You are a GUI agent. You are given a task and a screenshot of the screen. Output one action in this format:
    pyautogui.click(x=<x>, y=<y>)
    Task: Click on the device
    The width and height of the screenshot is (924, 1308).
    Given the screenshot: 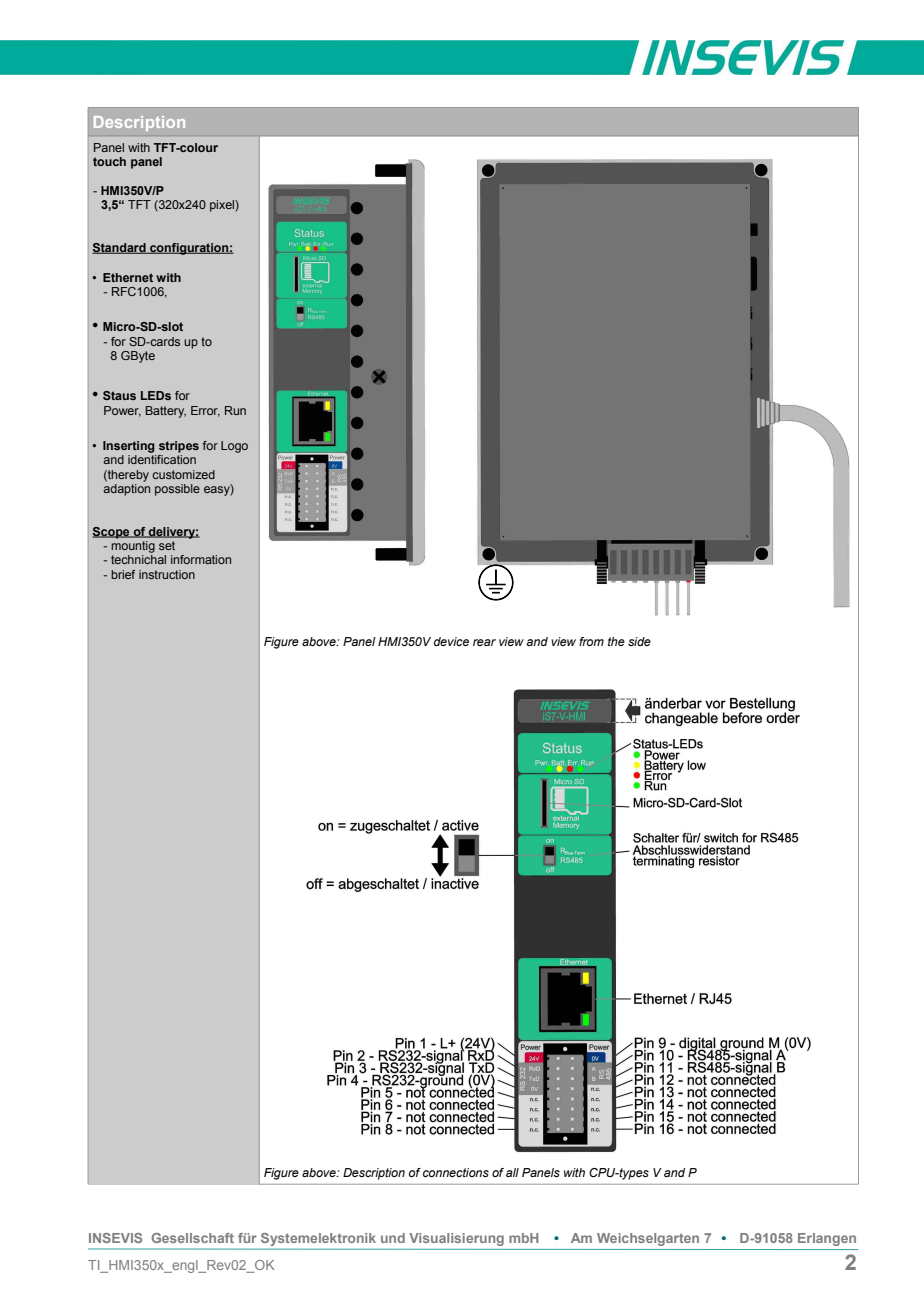 What is the action you would take?
    pyautogui.click(x=451, y=641)
